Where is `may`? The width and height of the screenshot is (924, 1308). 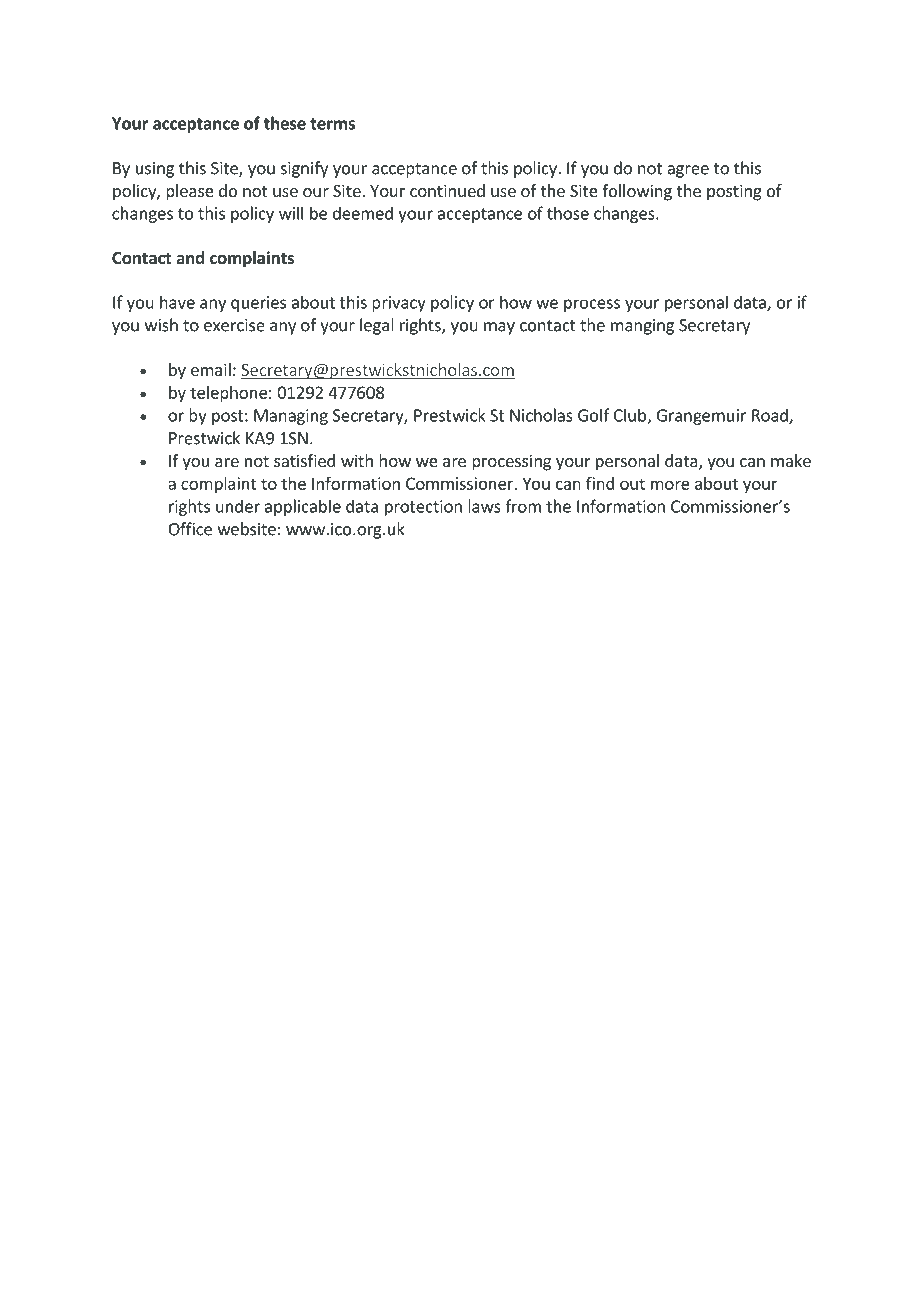
may is located at coordinates (499, 328).
